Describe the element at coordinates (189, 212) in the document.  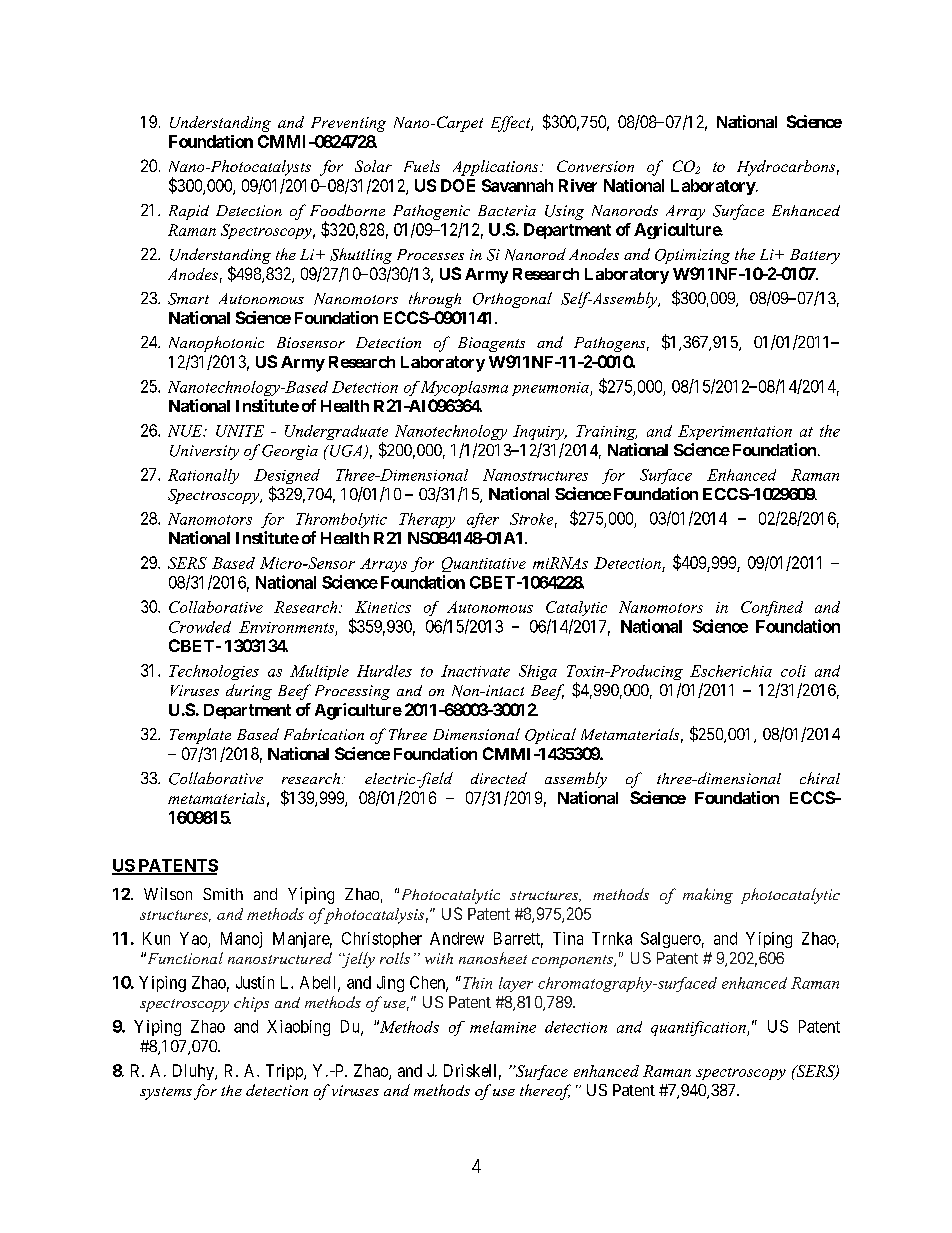
I see `Rapid` at that location.
